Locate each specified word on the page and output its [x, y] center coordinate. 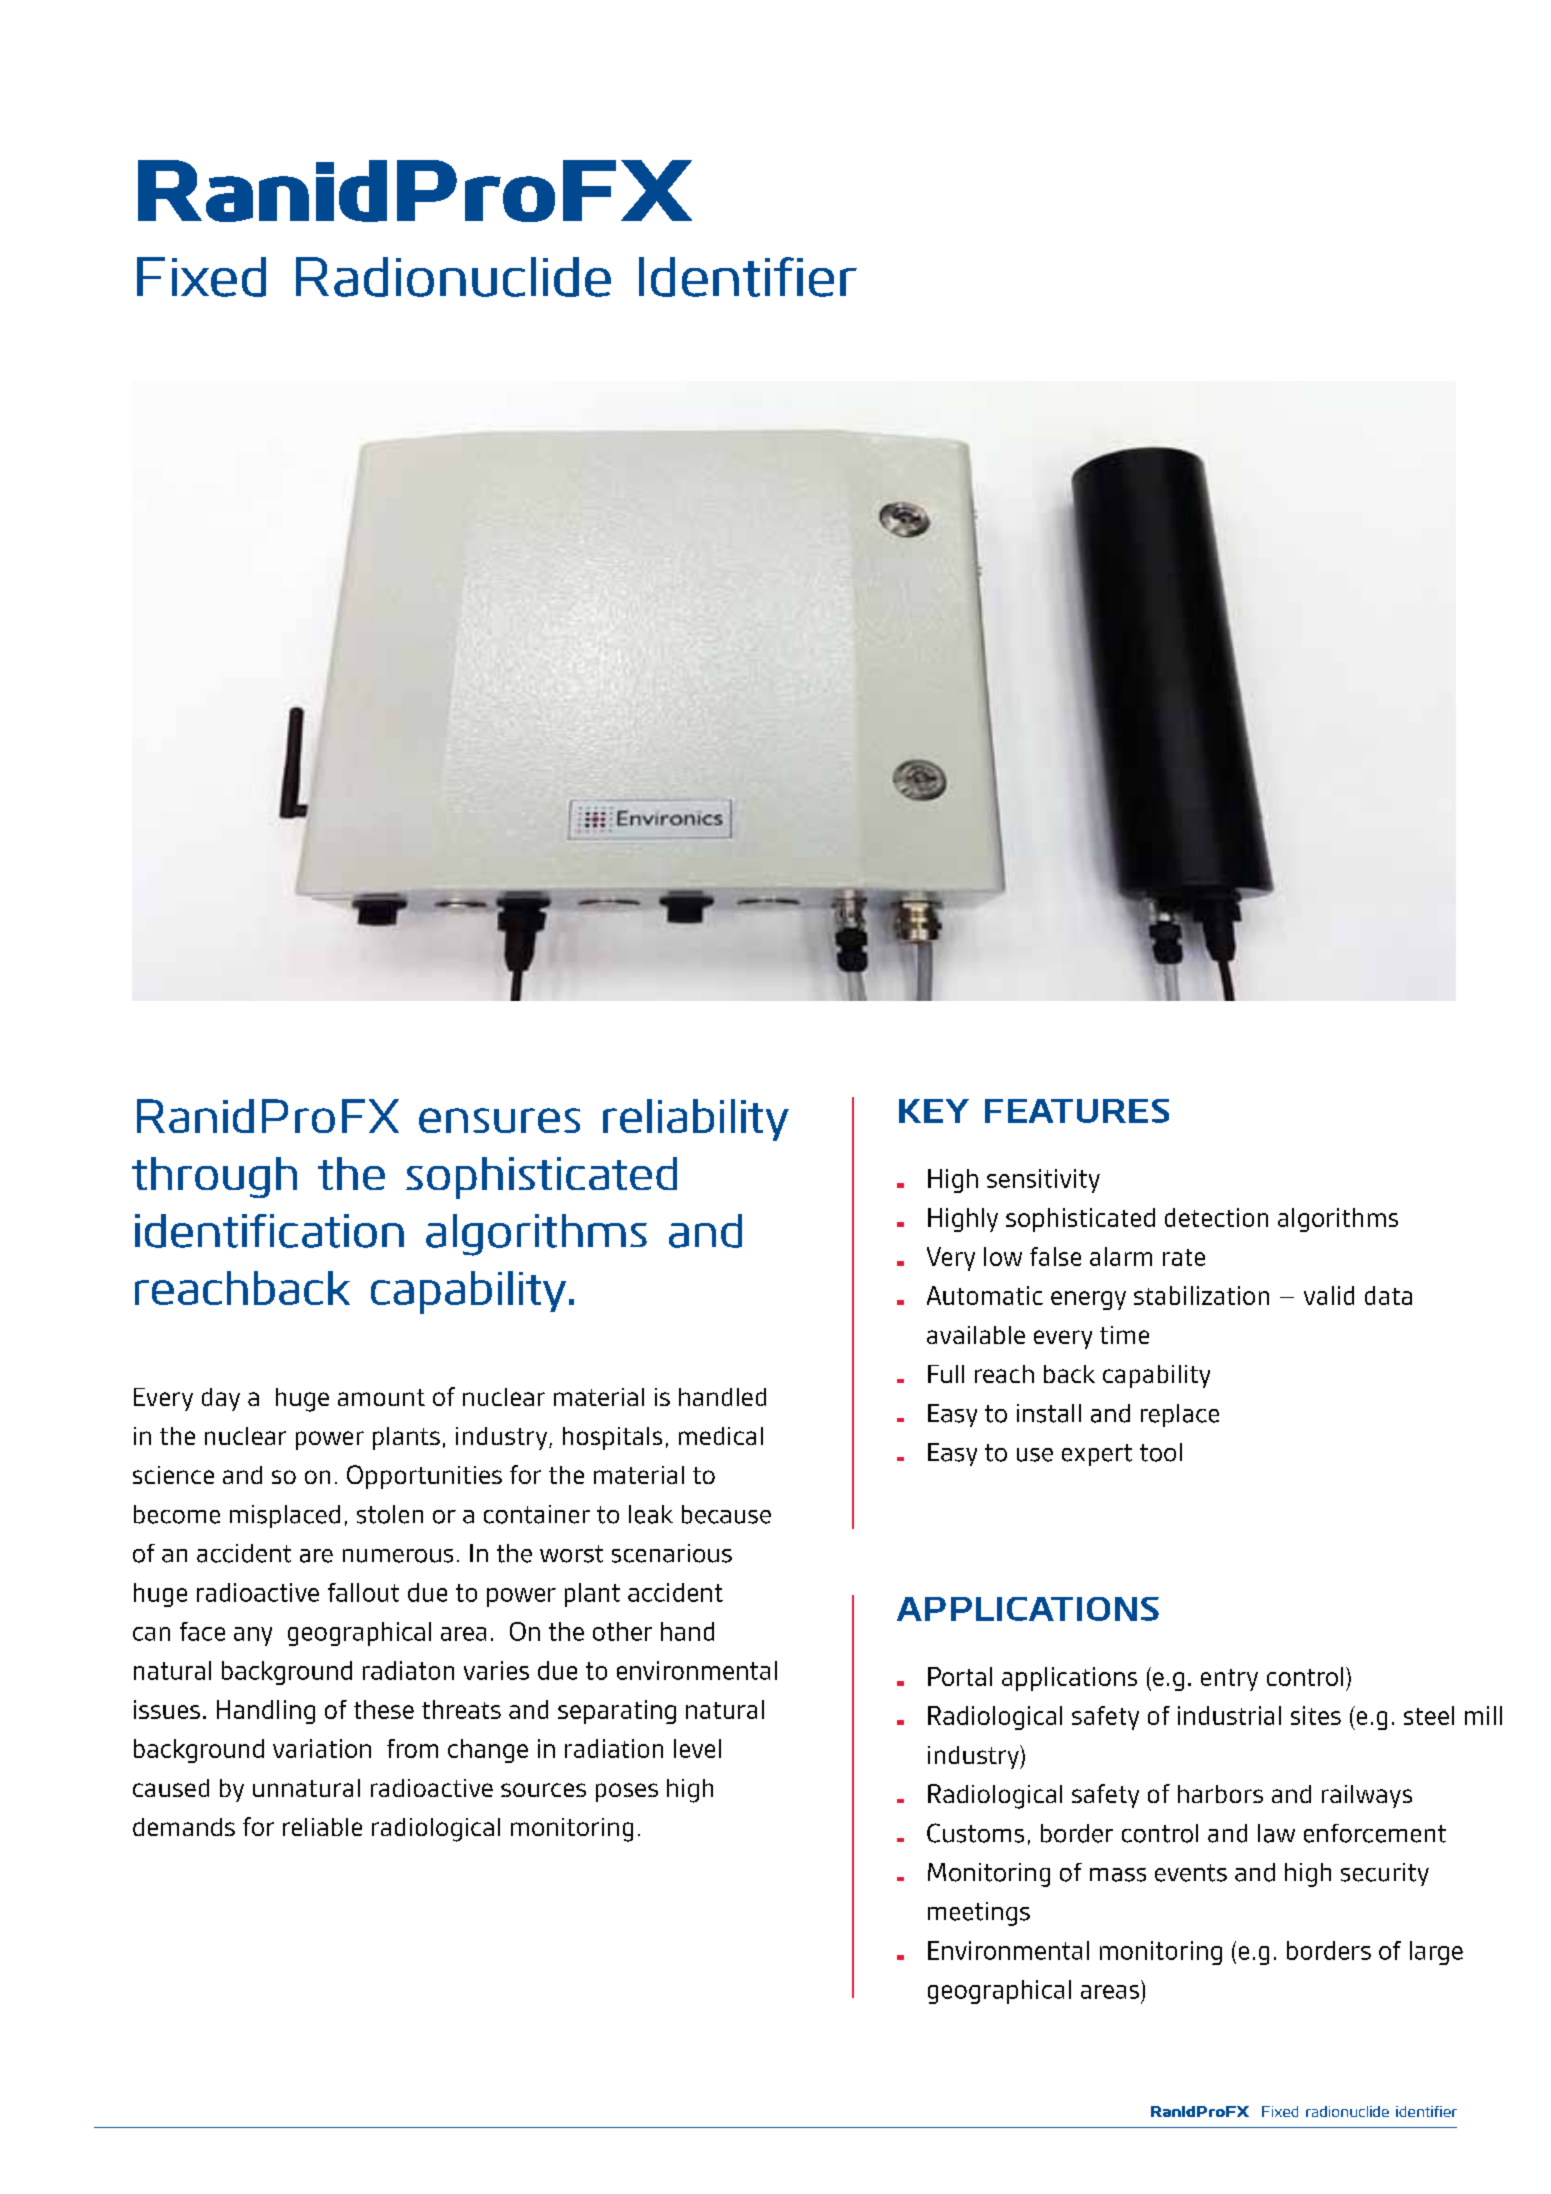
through [214, 1177]
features [1077, 1111]
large [1436, 1953]
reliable [322, 1827]
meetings [979, 1914]
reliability [696, 1120]
